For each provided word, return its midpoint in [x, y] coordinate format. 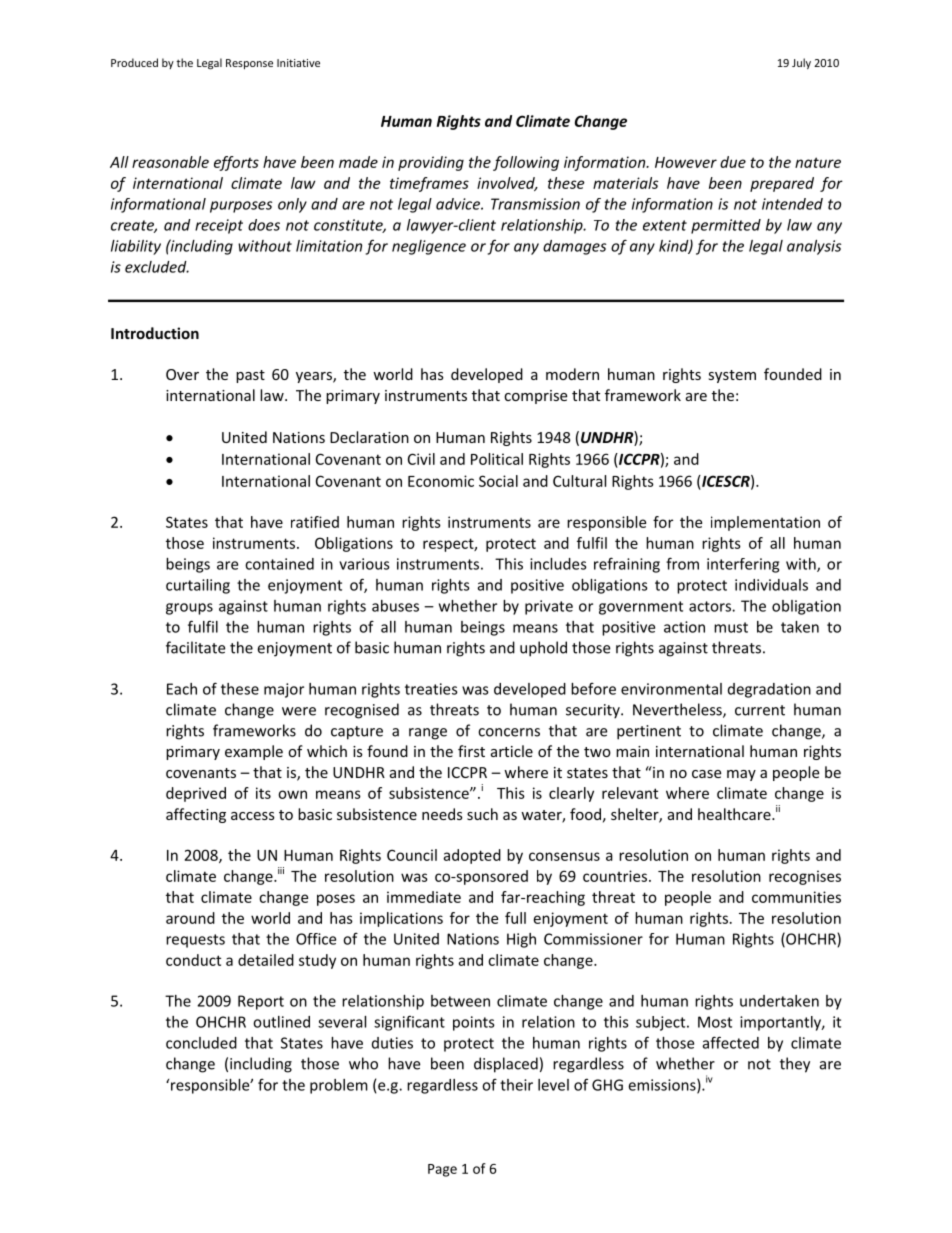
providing [431, 163]
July [801, 63]
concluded [201, 1043]
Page [442, 1170]
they [795, 1065]
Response [249, 64]
